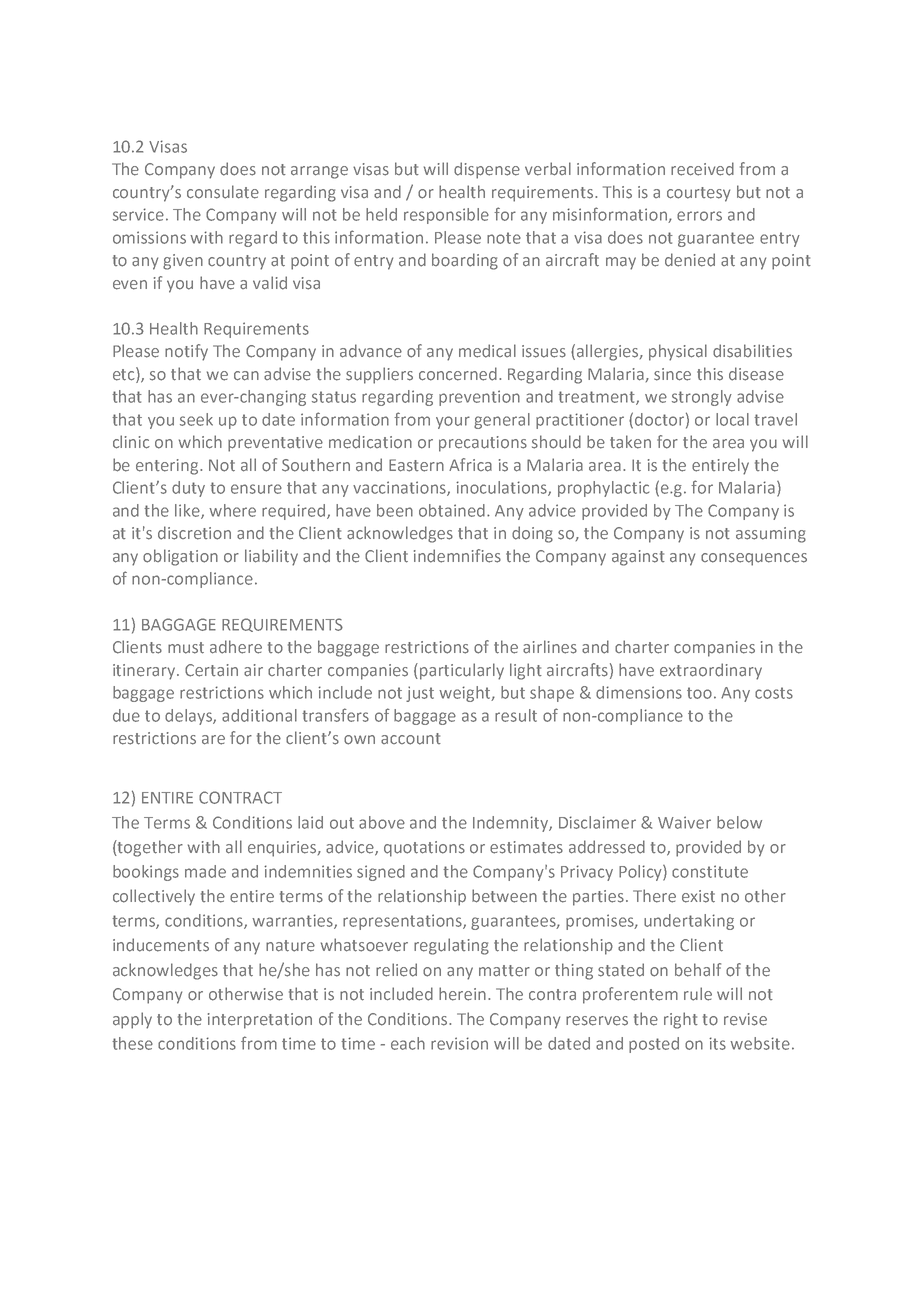 This document has width=924, height=1308. Describe the element at coordinates (754, 559) in the document. I see `consequences` at that location.
